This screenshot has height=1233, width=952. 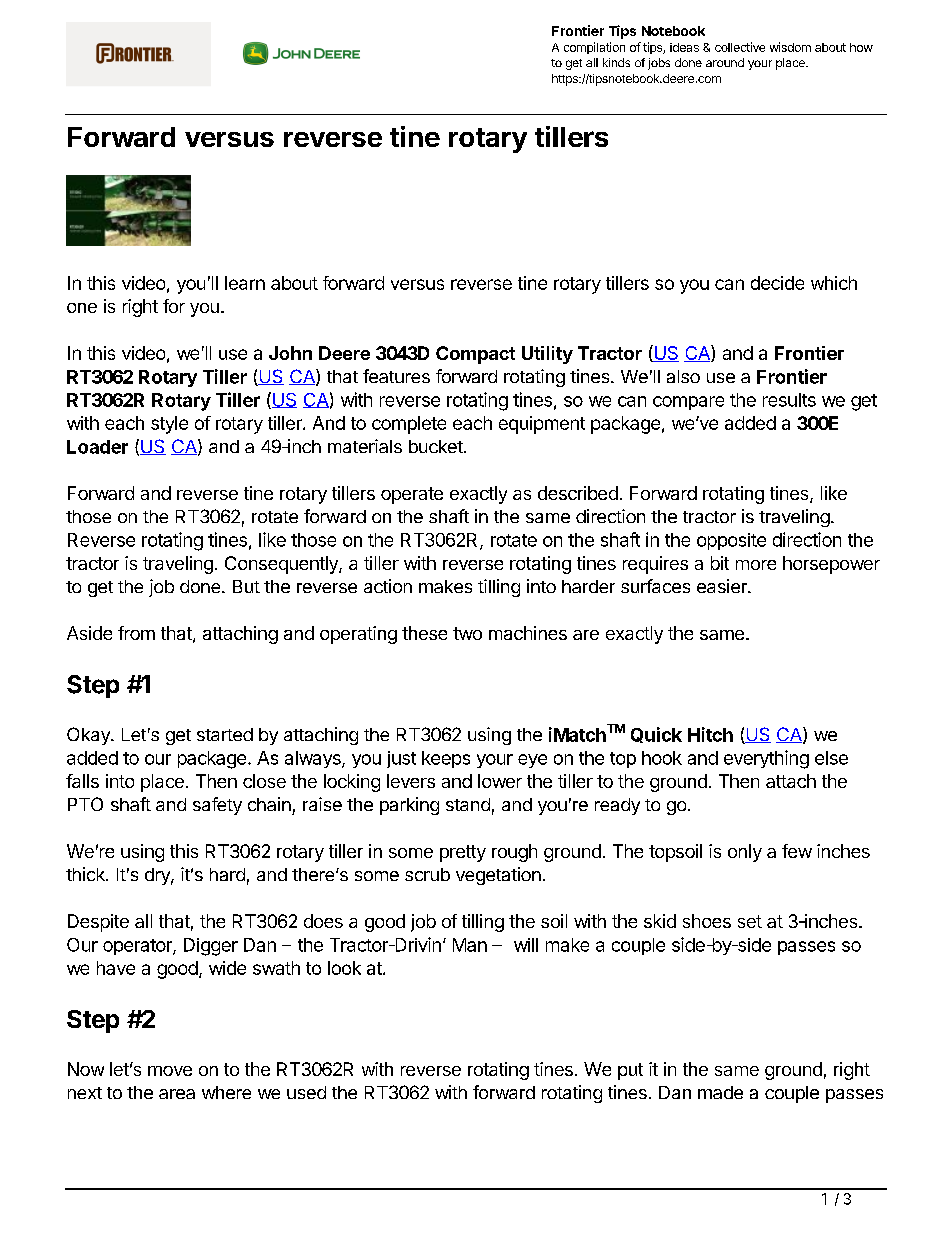 I want to click on compilation, so click(x=594, y=48).
